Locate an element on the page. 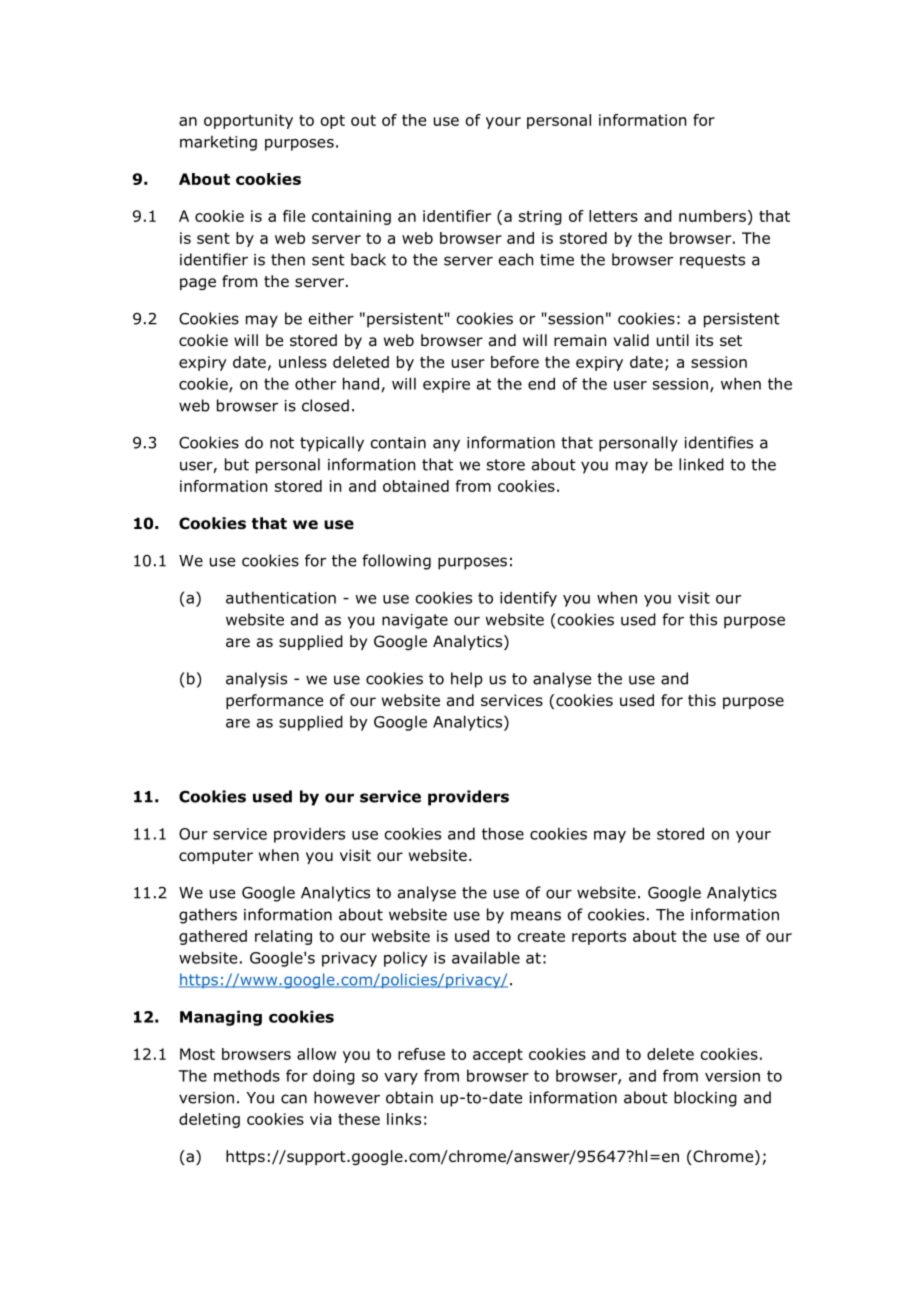  accept is located at coordinates (498, 1056).
